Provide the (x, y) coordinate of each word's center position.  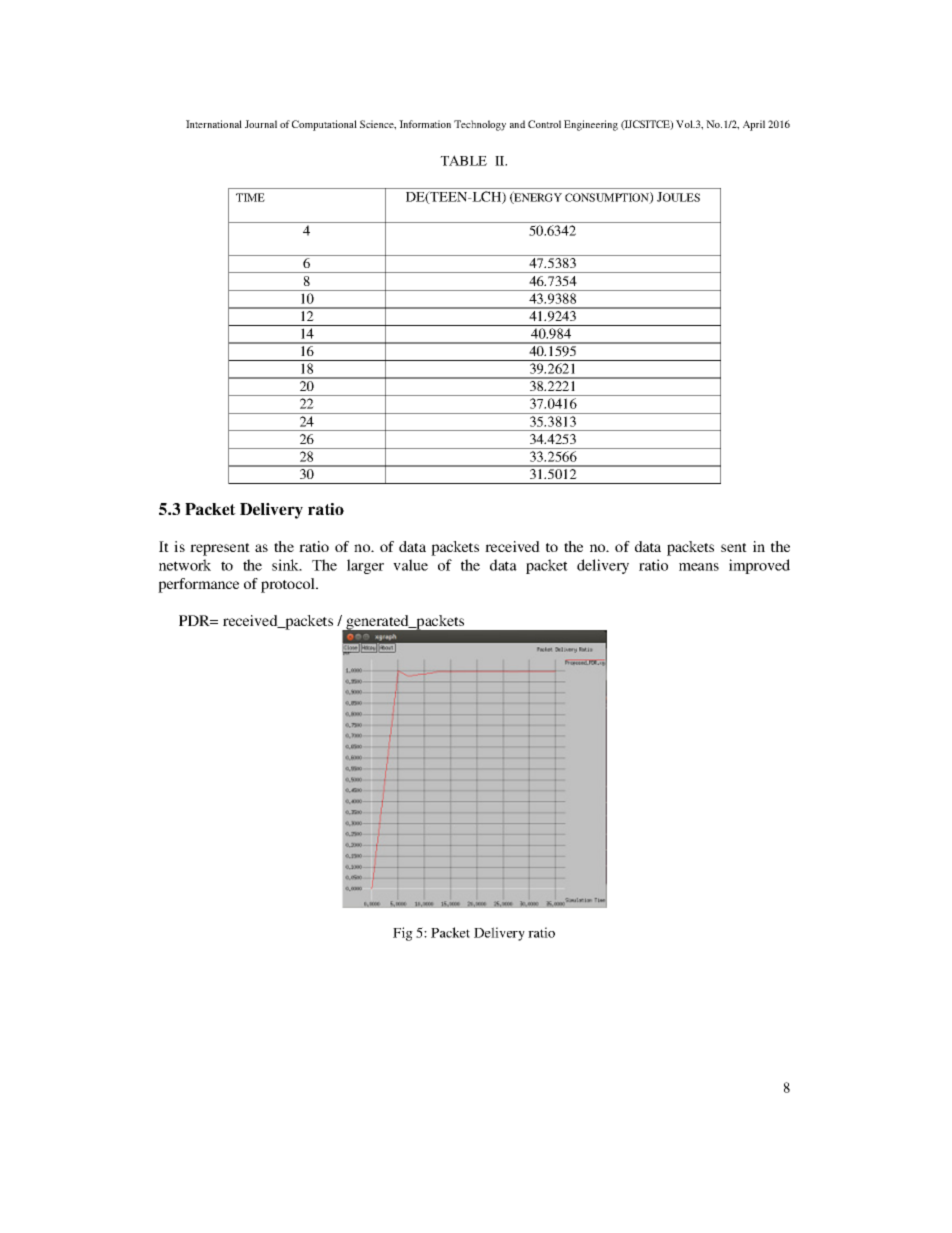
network (185, 565)
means (699, 567)
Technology (480, 125)
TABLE (463, 160)
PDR (195, 620)
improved (759, 566)
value (410, 565)
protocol (289, 585)
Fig (403, 934)
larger (365, 566)
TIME (250, 197)
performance (198, 585)
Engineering (591, 125)
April (754, 125)
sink (286, 565)
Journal (261, 124)
